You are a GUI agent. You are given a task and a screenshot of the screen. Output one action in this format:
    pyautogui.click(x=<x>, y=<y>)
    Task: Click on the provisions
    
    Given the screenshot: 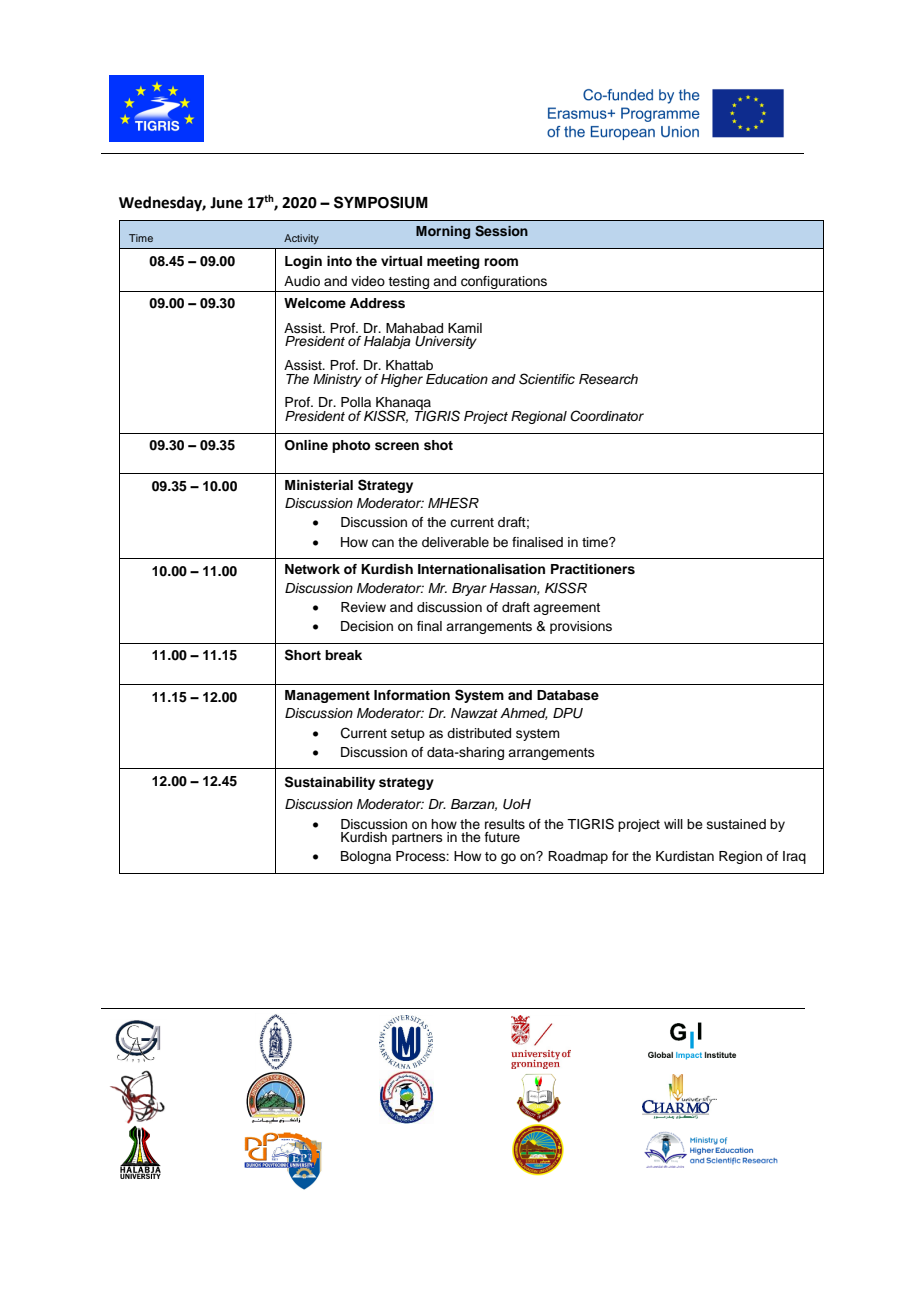 What is the action you would take?
    pyautogui.click(x=581, y=627)
